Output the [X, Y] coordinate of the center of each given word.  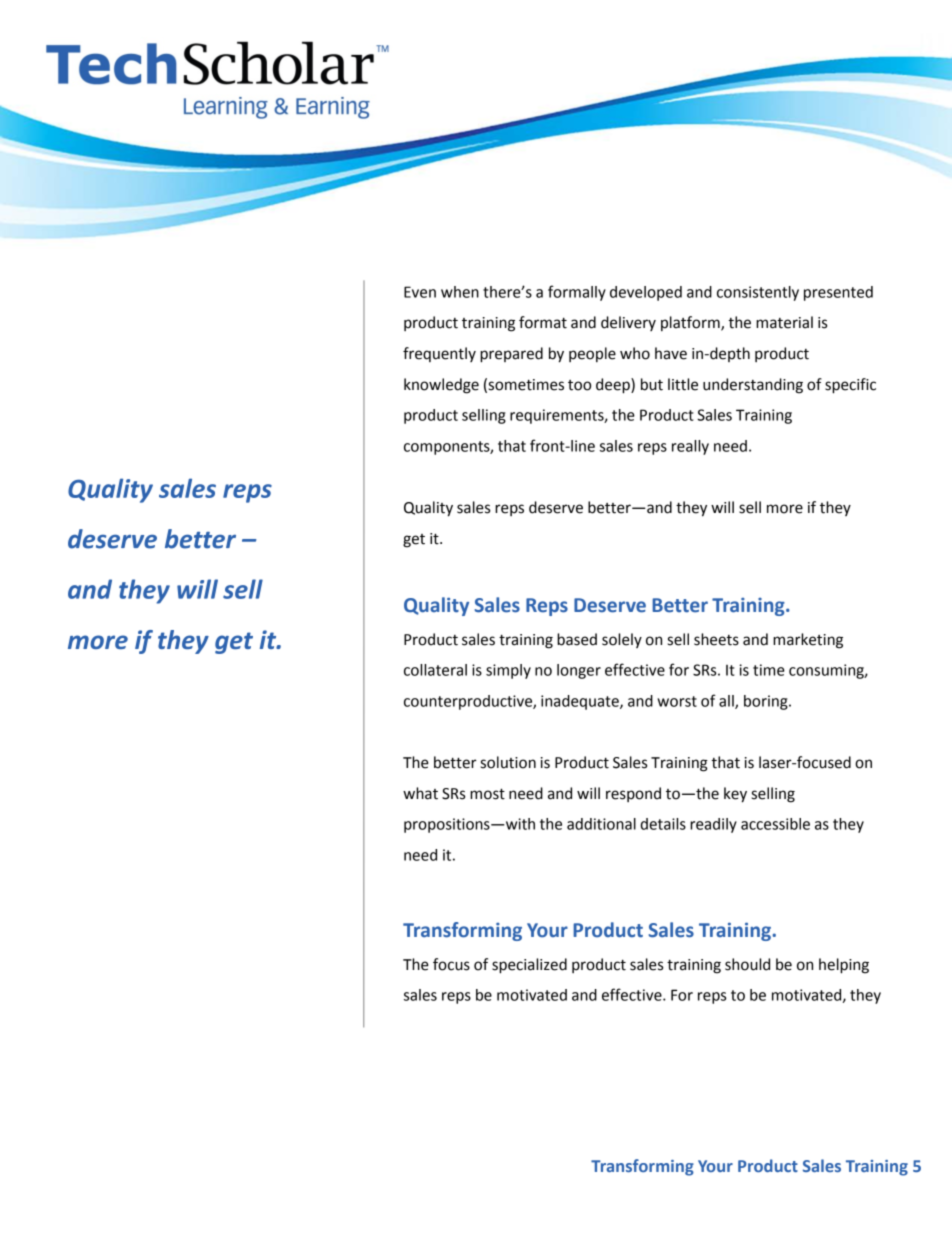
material [784, 322]
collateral [435, 670]
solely [622, 640]
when [460, 292]
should [747, 964]
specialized [529, 966]
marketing [808, 641]
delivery [628, 323]
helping [844, 966]
